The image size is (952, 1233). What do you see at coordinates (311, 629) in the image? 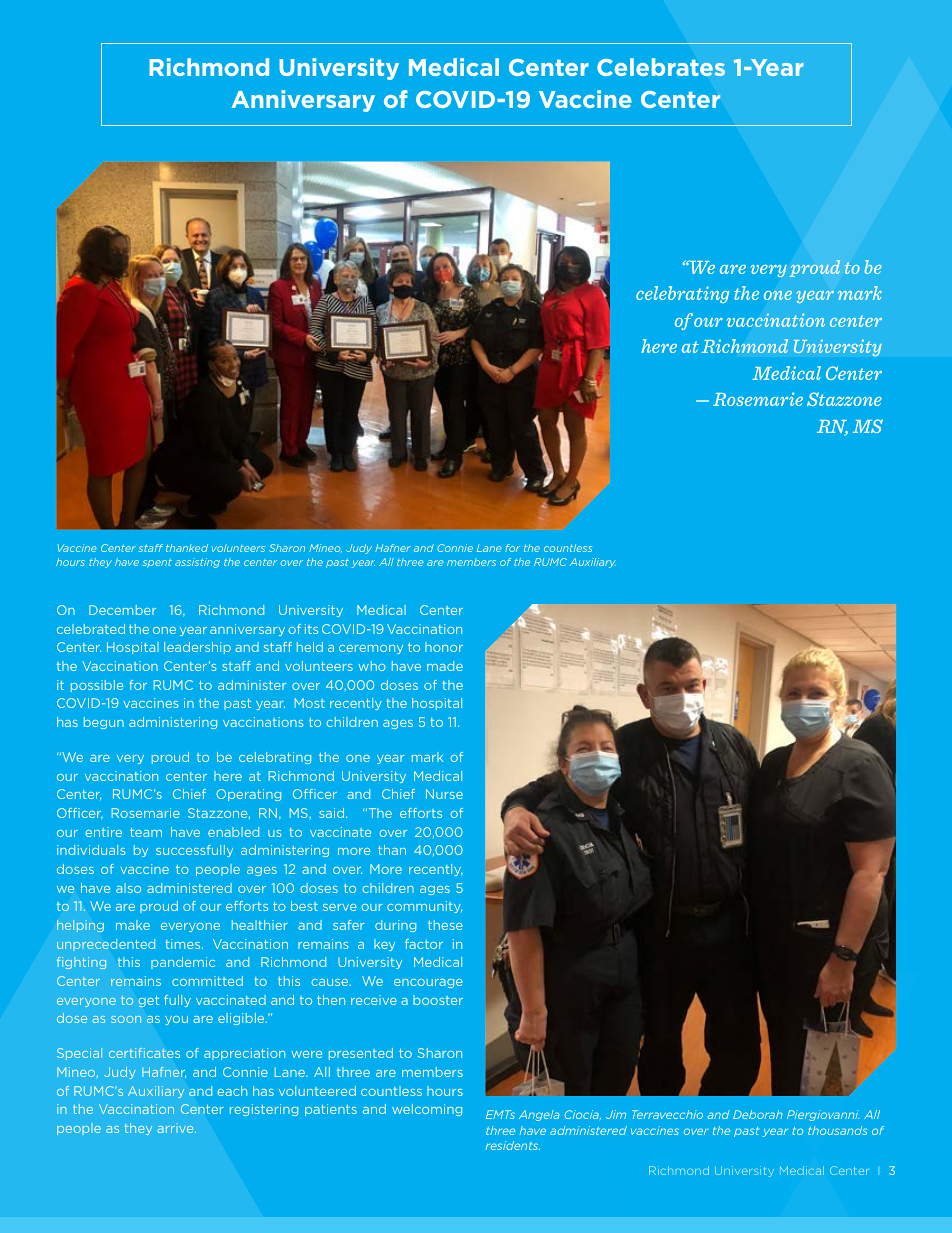
I see `its` at bounding box center [311, 629].
